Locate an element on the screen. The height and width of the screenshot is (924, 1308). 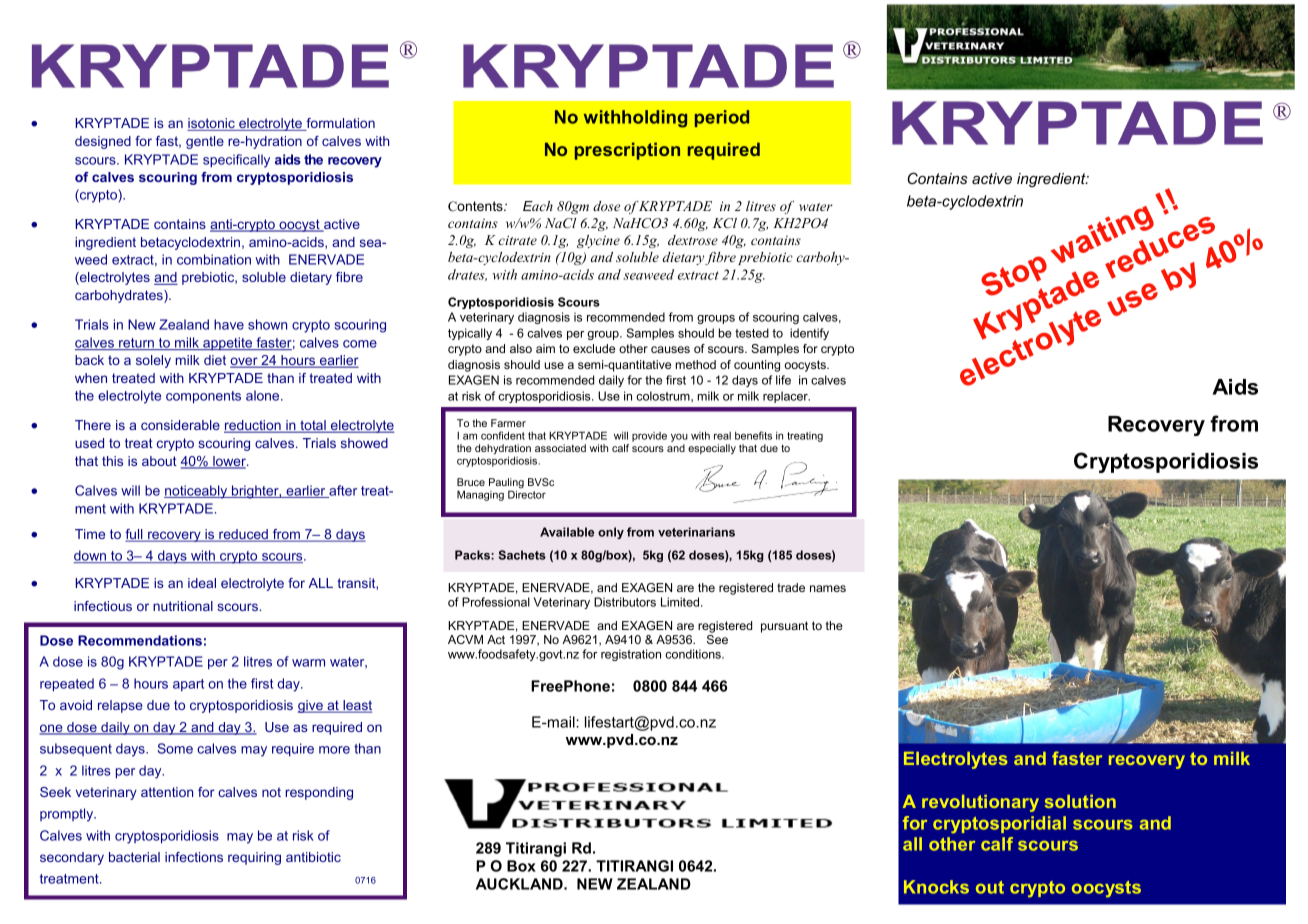
period is located at coordinates (722, 118).
